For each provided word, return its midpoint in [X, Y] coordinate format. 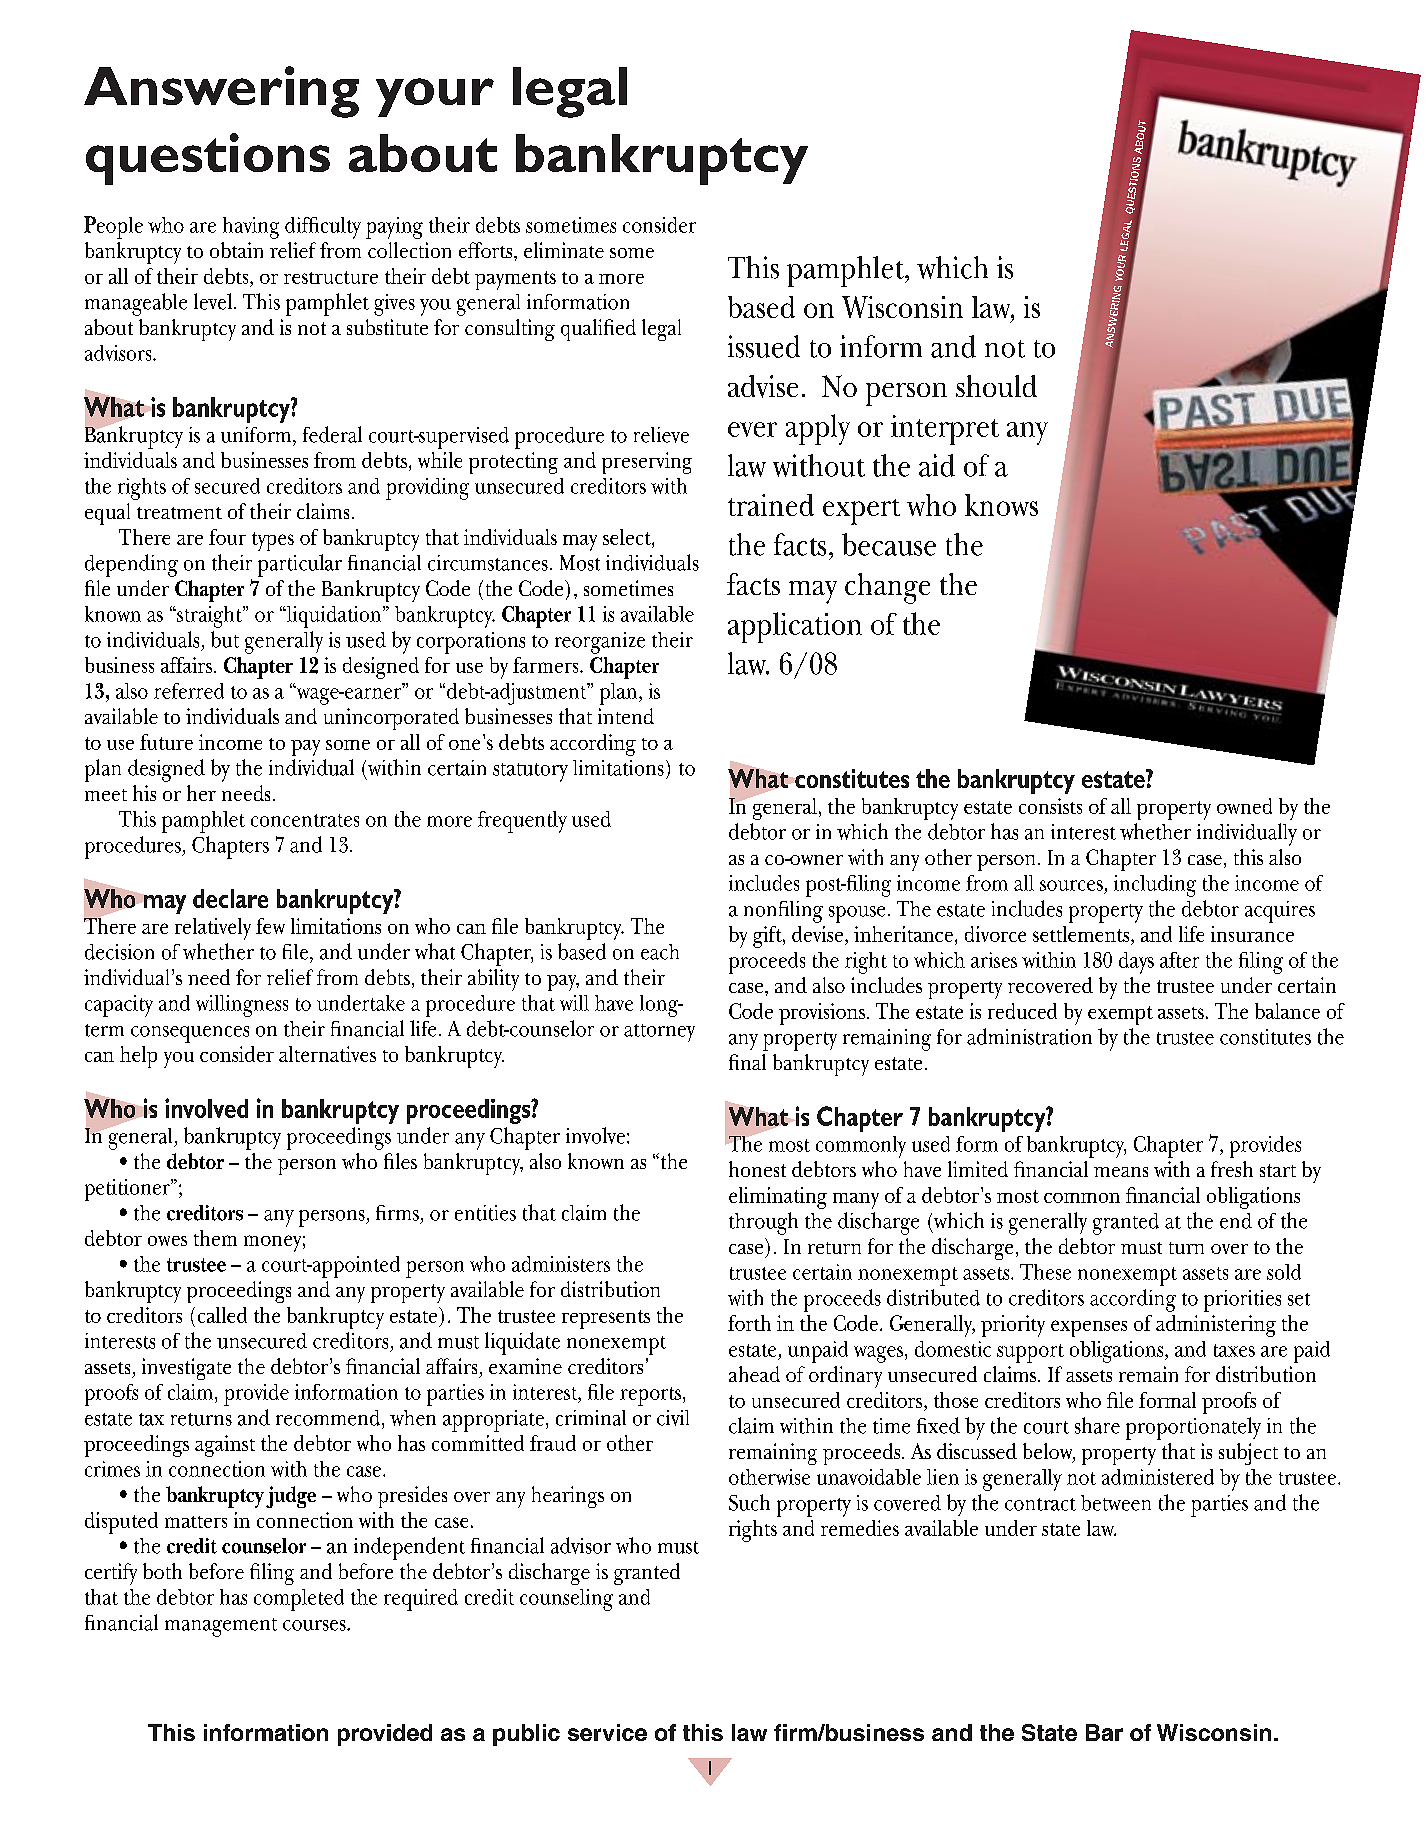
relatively [213, 929]
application [795, 627]
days [1136, 963]
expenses [1089, 1328]
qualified [598, 330]
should [996, 386]
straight [209, 617]
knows [1001, 505]
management [221, 1627]
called [222, 1315]
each [660, 952]
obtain [236, 250]
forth [749, 1323]
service [607, 1732]
